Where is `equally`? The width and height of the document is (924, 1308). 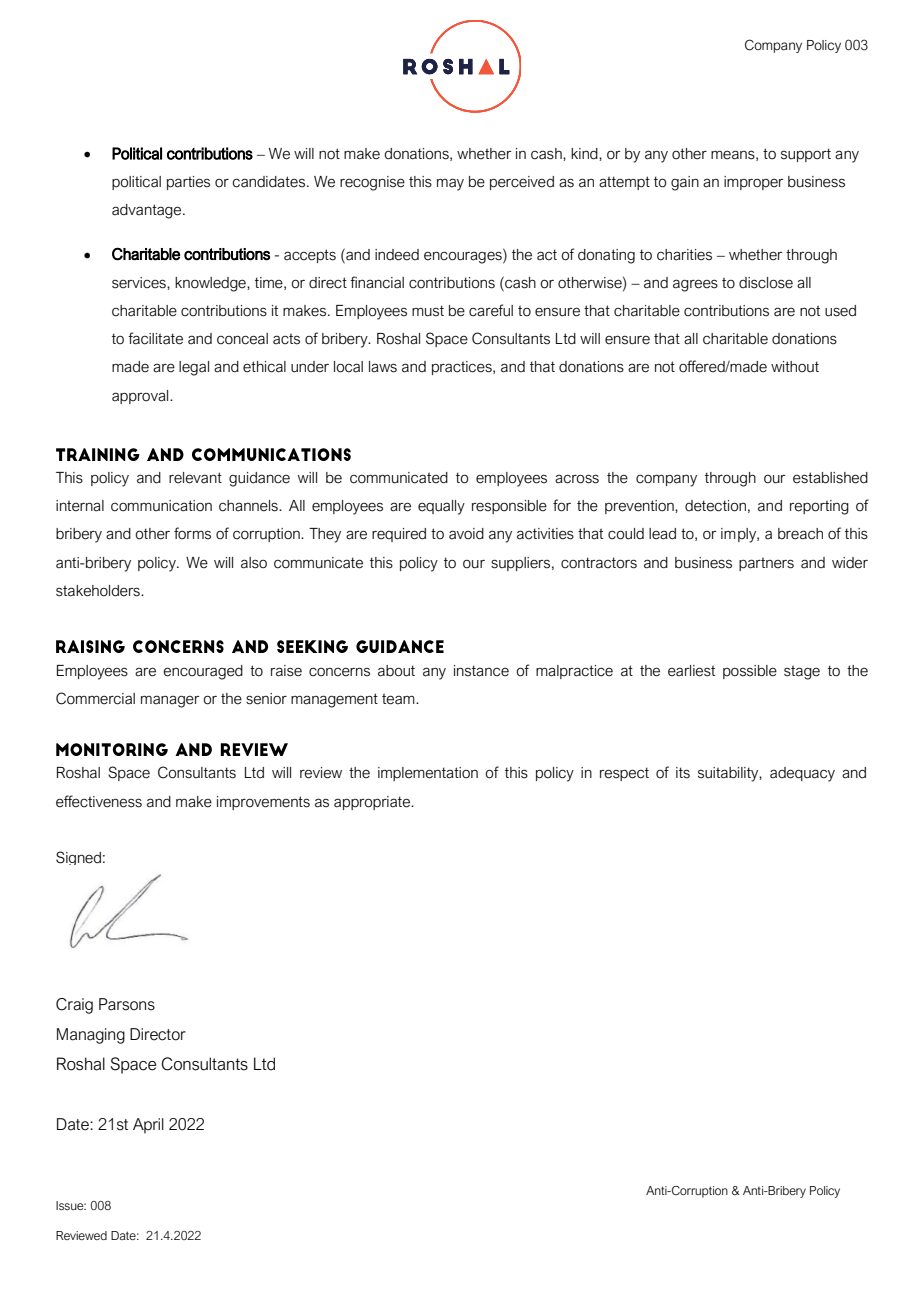 equally is located at coordinates (441, 507).
